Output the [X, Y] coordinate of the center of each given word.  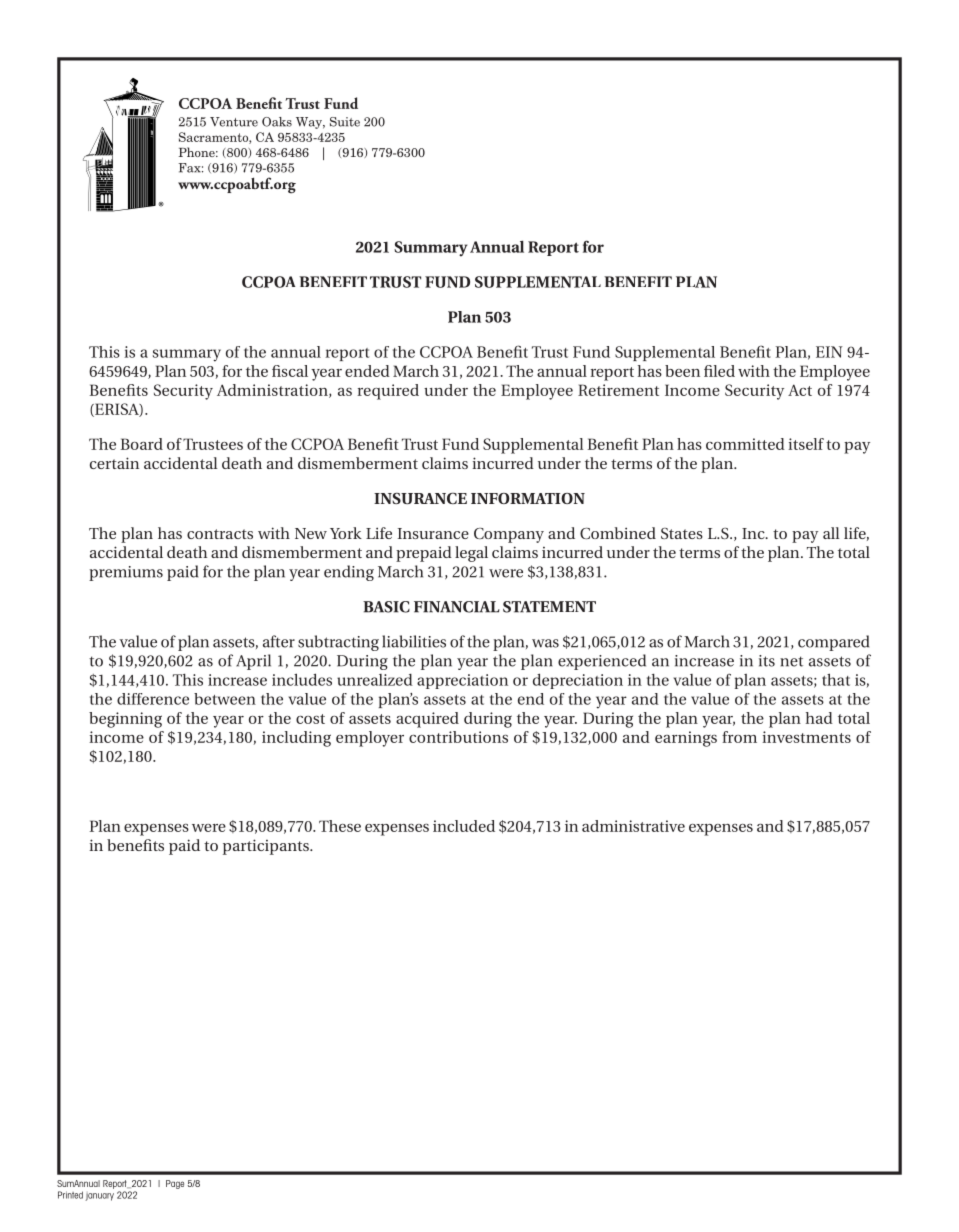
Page [175, 1184]
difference [153, 699]
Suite [345, 122]
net [791, 661]
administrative [633, 826]
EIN [829, 352]
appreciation [462, 681]
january [99, 1197]
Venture [234, 122]
